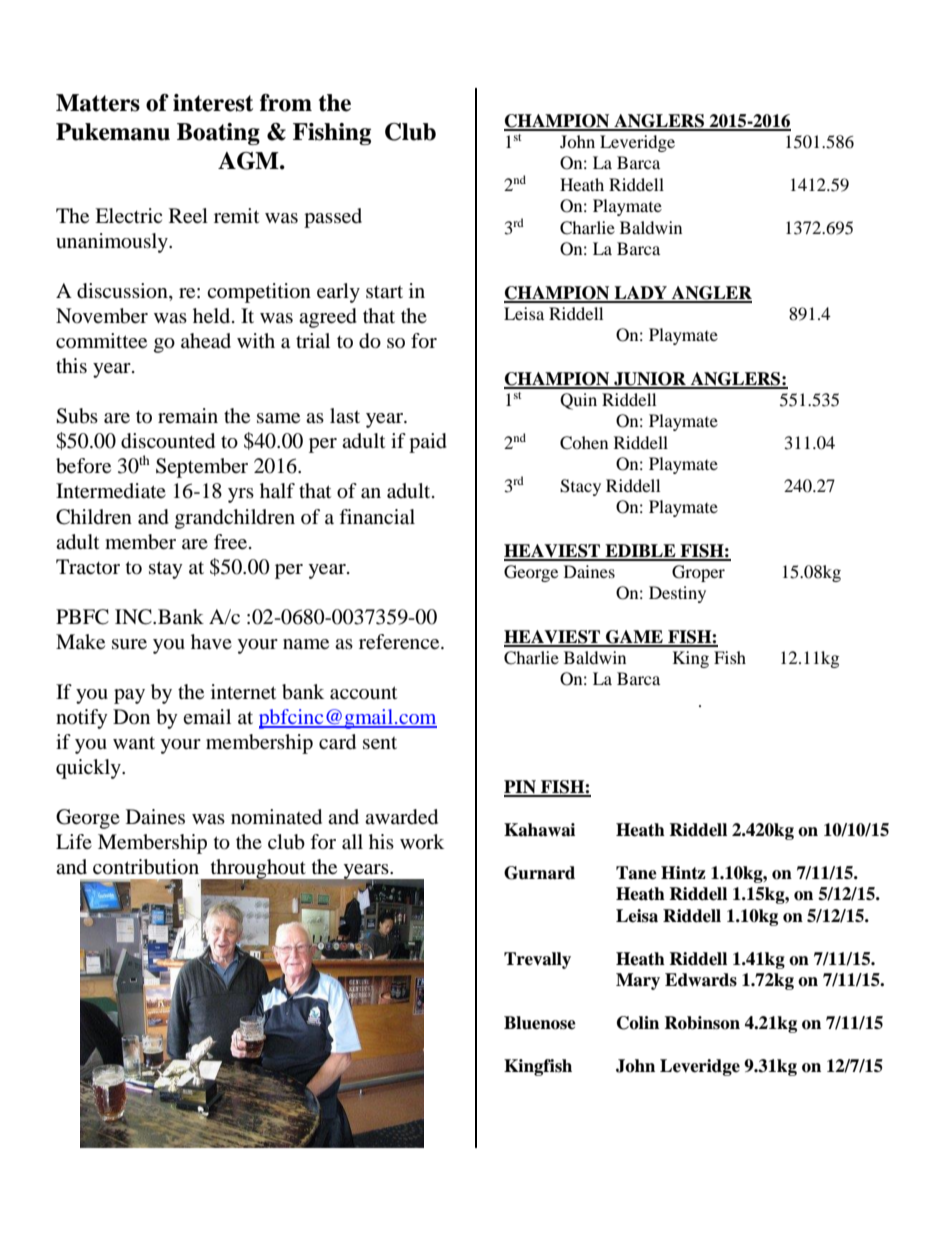 The image size is (952, 1233). Describe the element at coordinates (537, 960) in the screenshot. I see `Trevally` at that location.
